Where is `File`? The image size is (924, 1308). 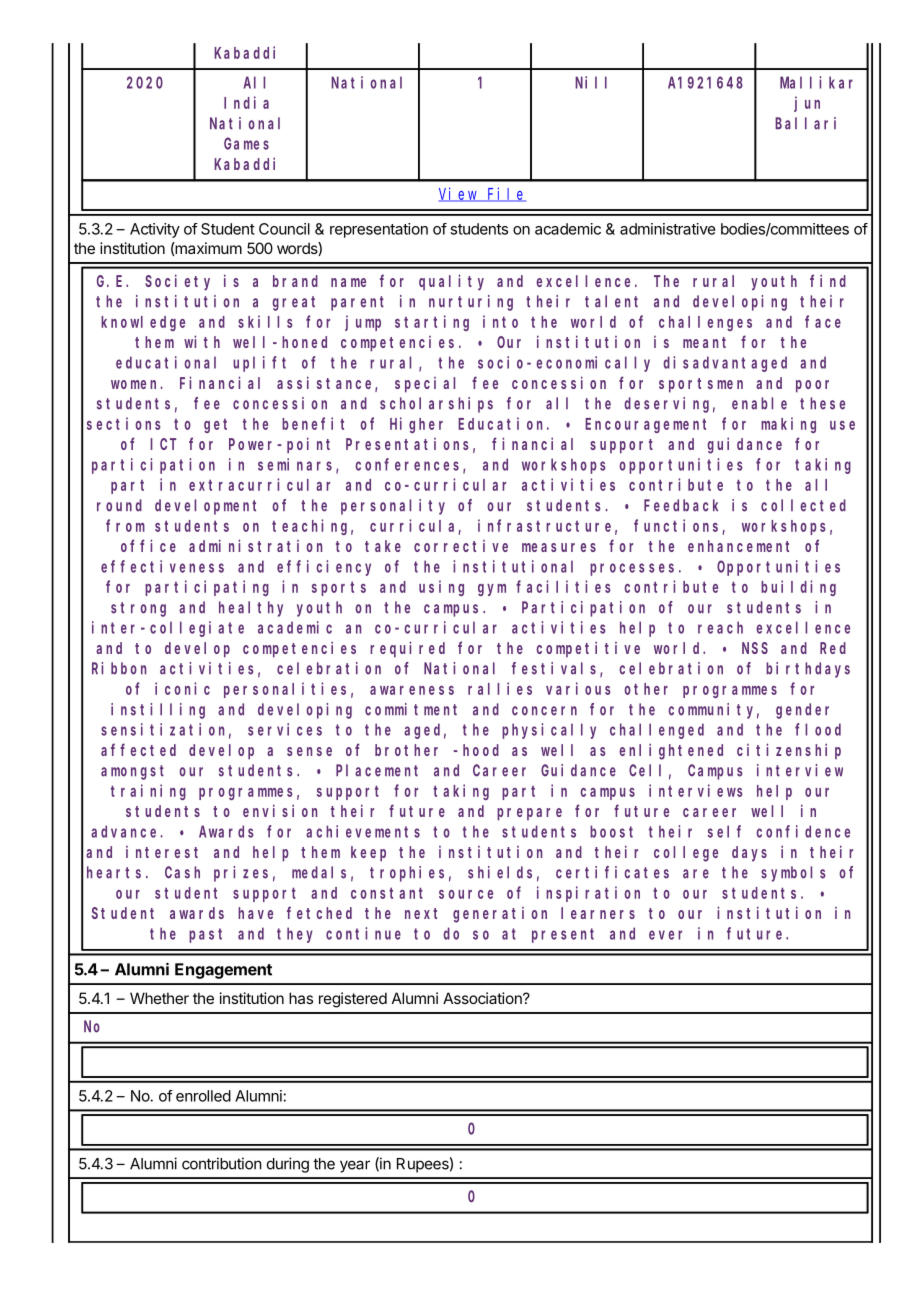
File is located at coordinates (506, 194).
